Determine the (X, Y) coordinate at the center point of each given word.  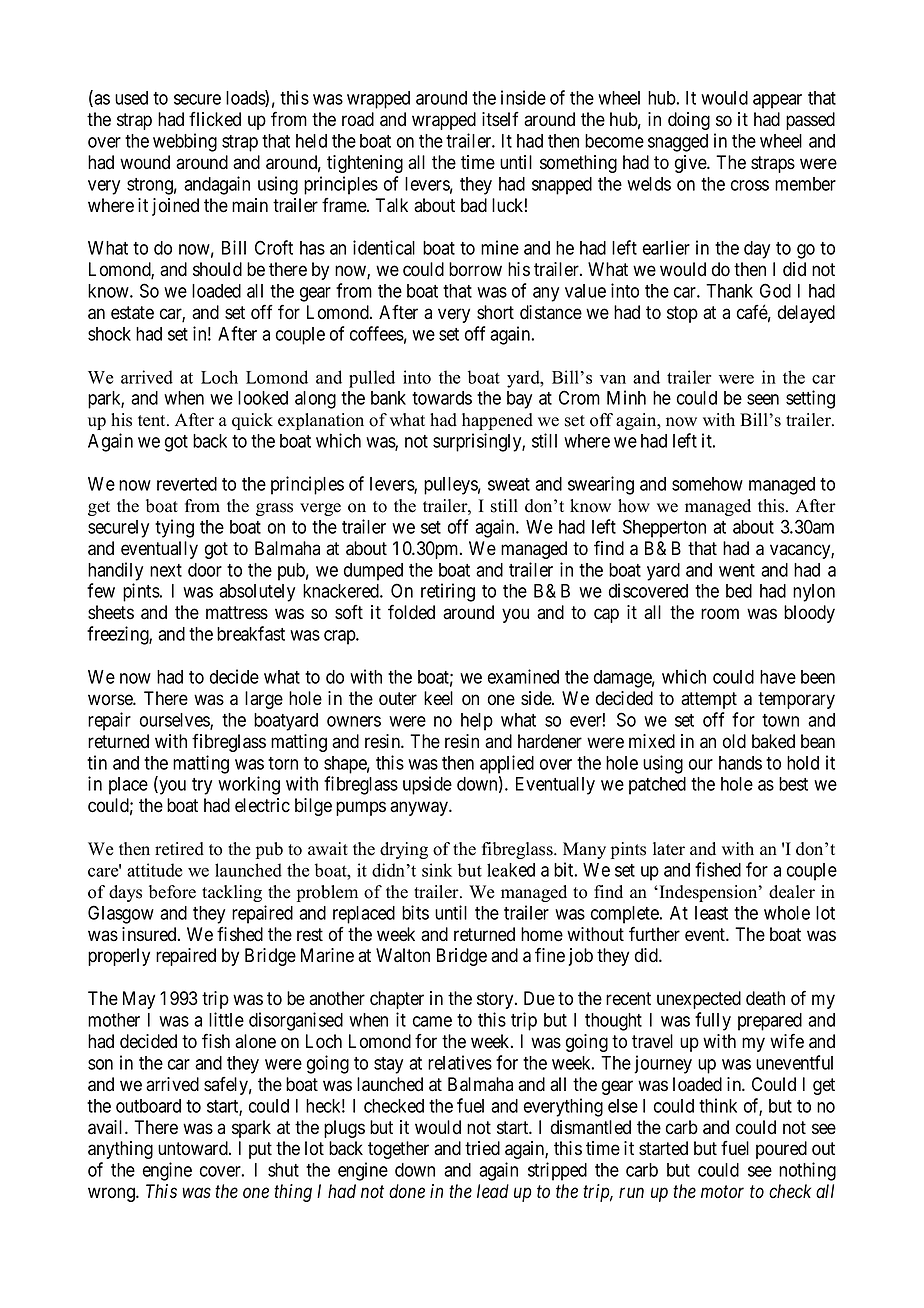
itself (500, 119)
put (260, 1150)
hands (740, 763)
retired (179, 849)
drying (404, 850)
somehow (707, 484)
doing (689, 121)
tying (174, 528)
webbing (185, 142)
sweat (509, 484)
